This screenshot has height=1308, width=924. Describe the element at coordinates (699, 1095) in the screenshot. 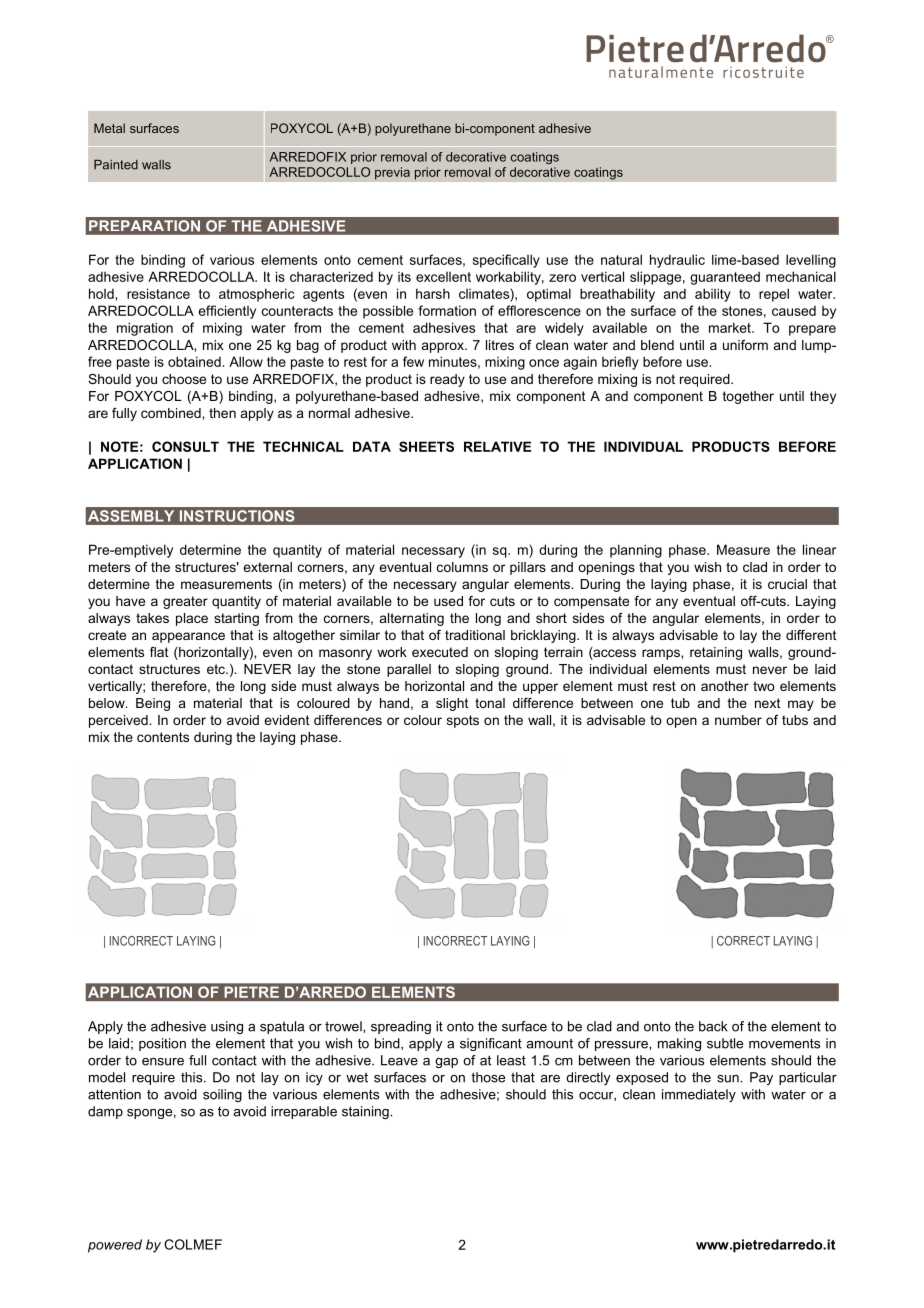

I see `immediately` at that location.
